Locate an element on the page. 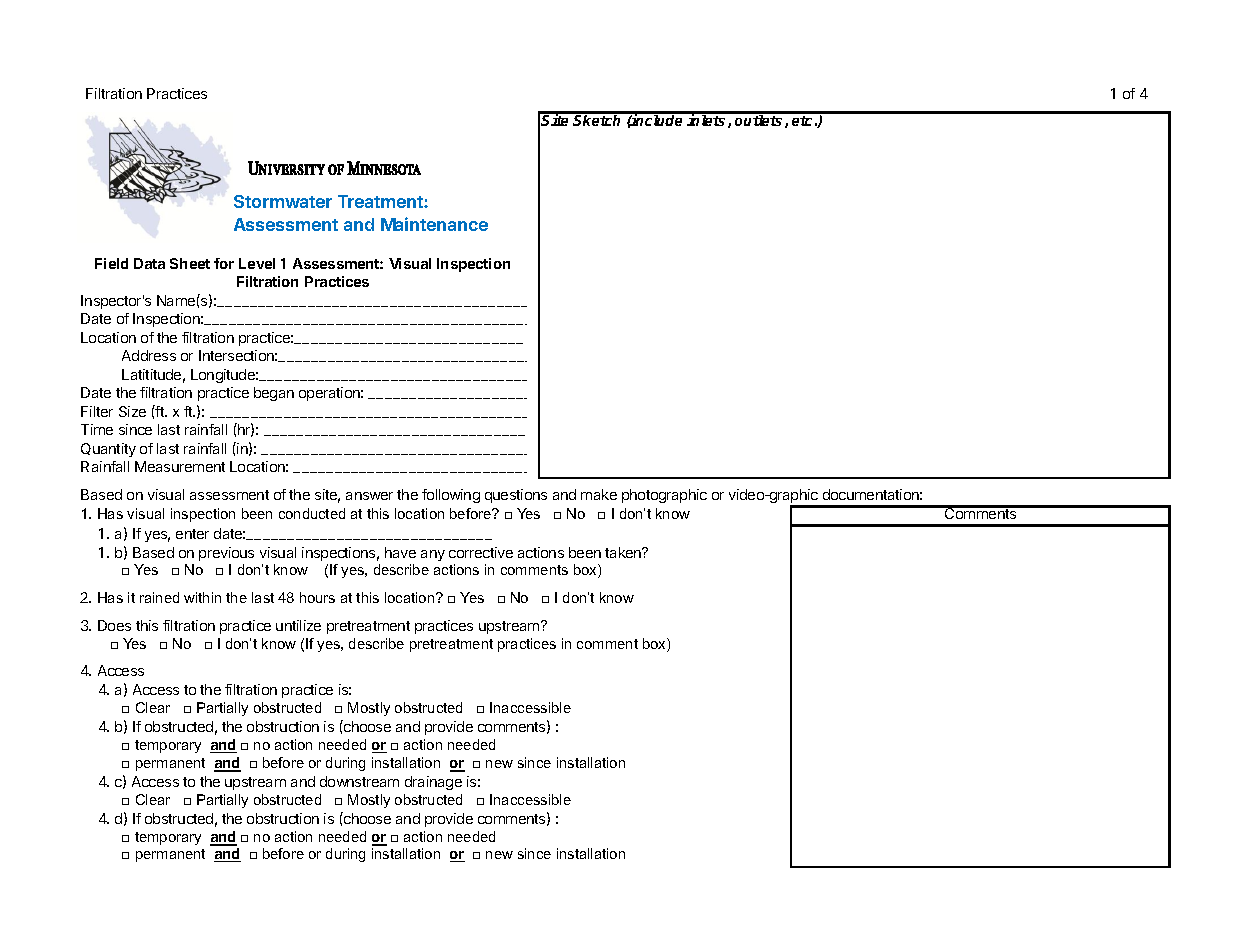 This document has height=952, width=1233. began is located at coordinates (274, 394).
